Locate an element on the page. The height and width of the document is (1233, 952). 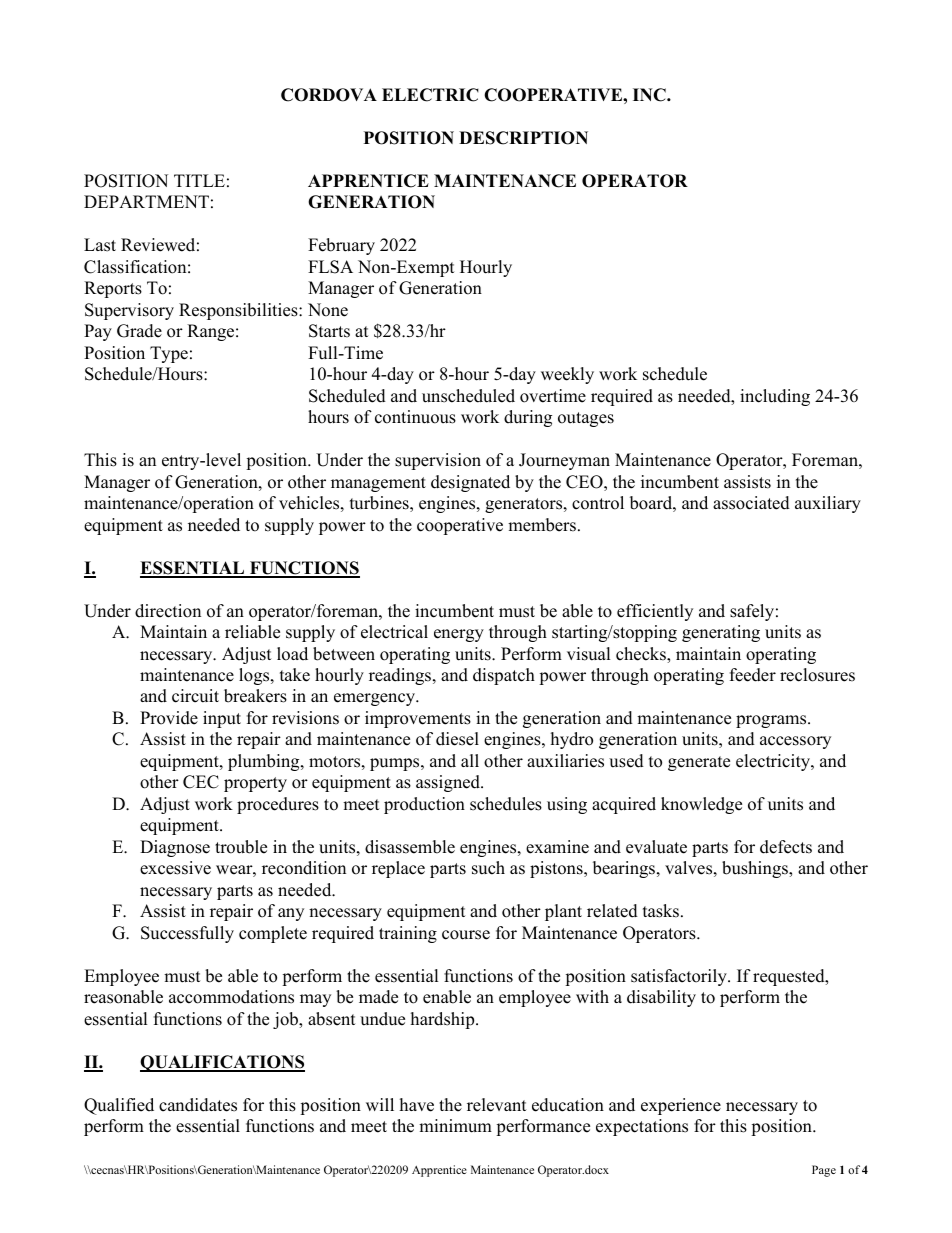
minimum is located at coordinates (455, 1126).
